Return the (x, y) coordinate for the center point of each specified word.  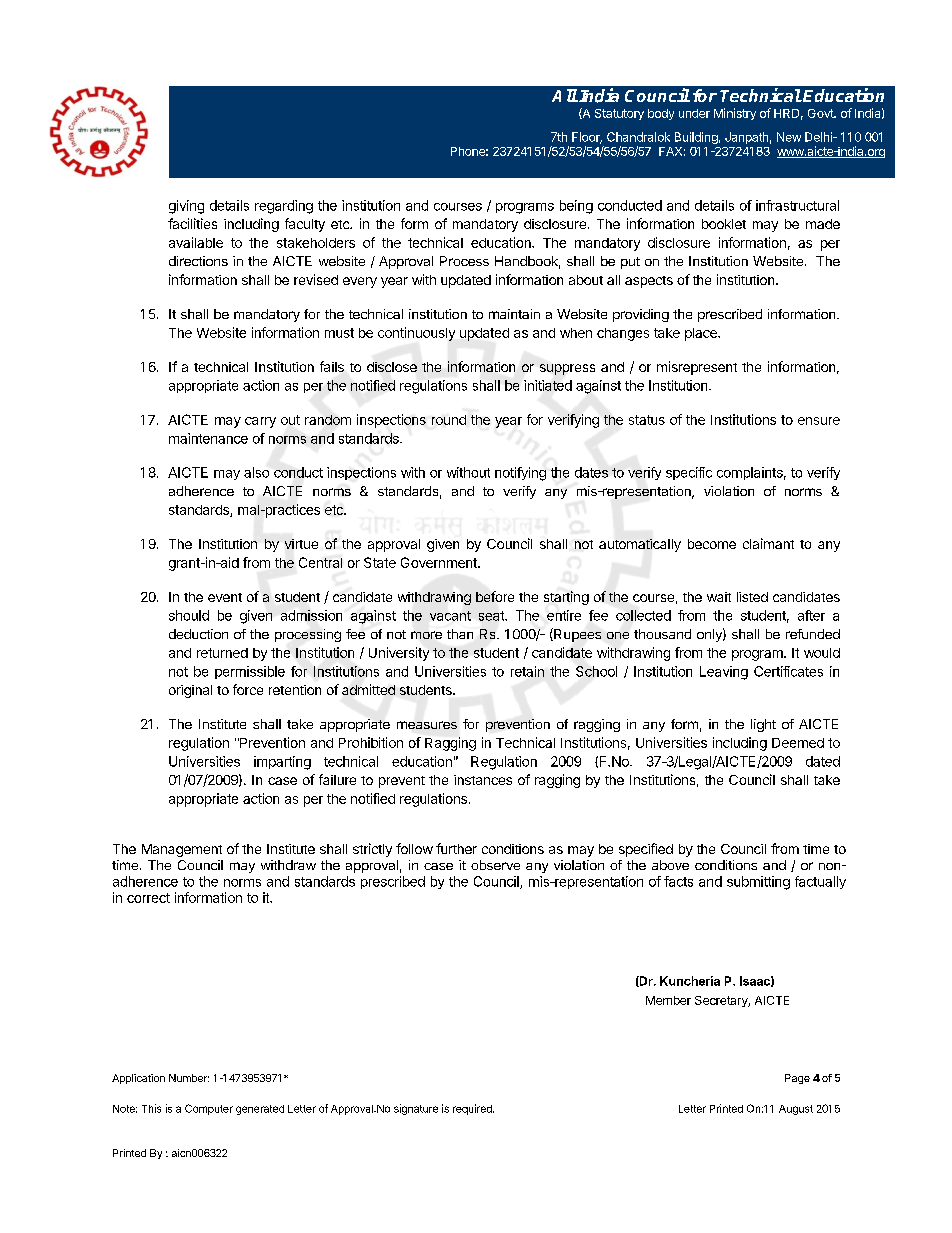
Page (797, 1079)
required (473, 1109)
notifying (520, 474)
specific (689, 473)
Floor (587, 138)
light (763, 725)
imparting (282, 763)
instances (483, 780)
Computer (209, 1109)
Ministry (735, 114)
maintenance (208, 438)
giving (186, 207)
